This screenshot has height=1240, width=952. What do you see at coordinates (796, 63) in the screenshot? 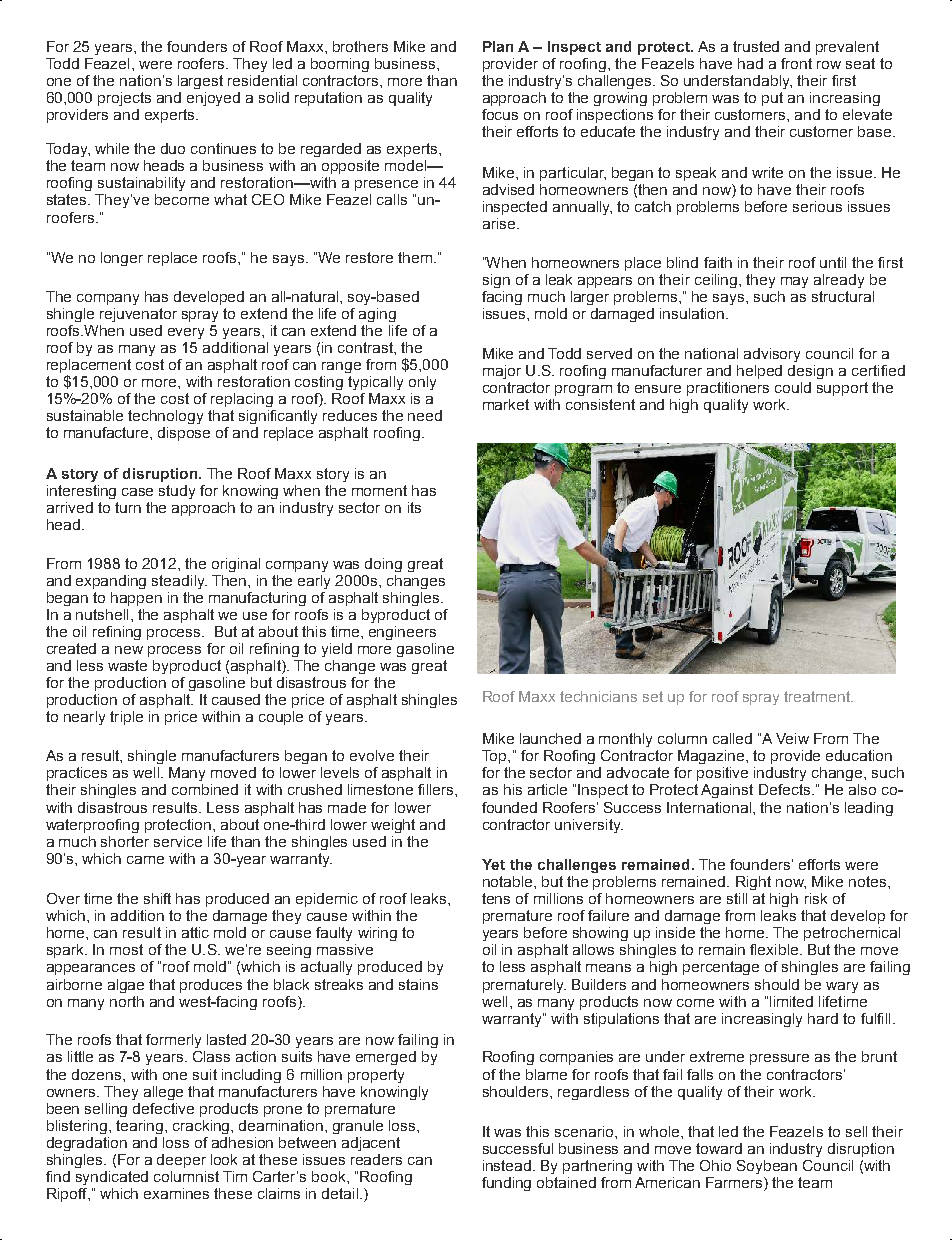
I see `front` at bounding box center [796, 63].
